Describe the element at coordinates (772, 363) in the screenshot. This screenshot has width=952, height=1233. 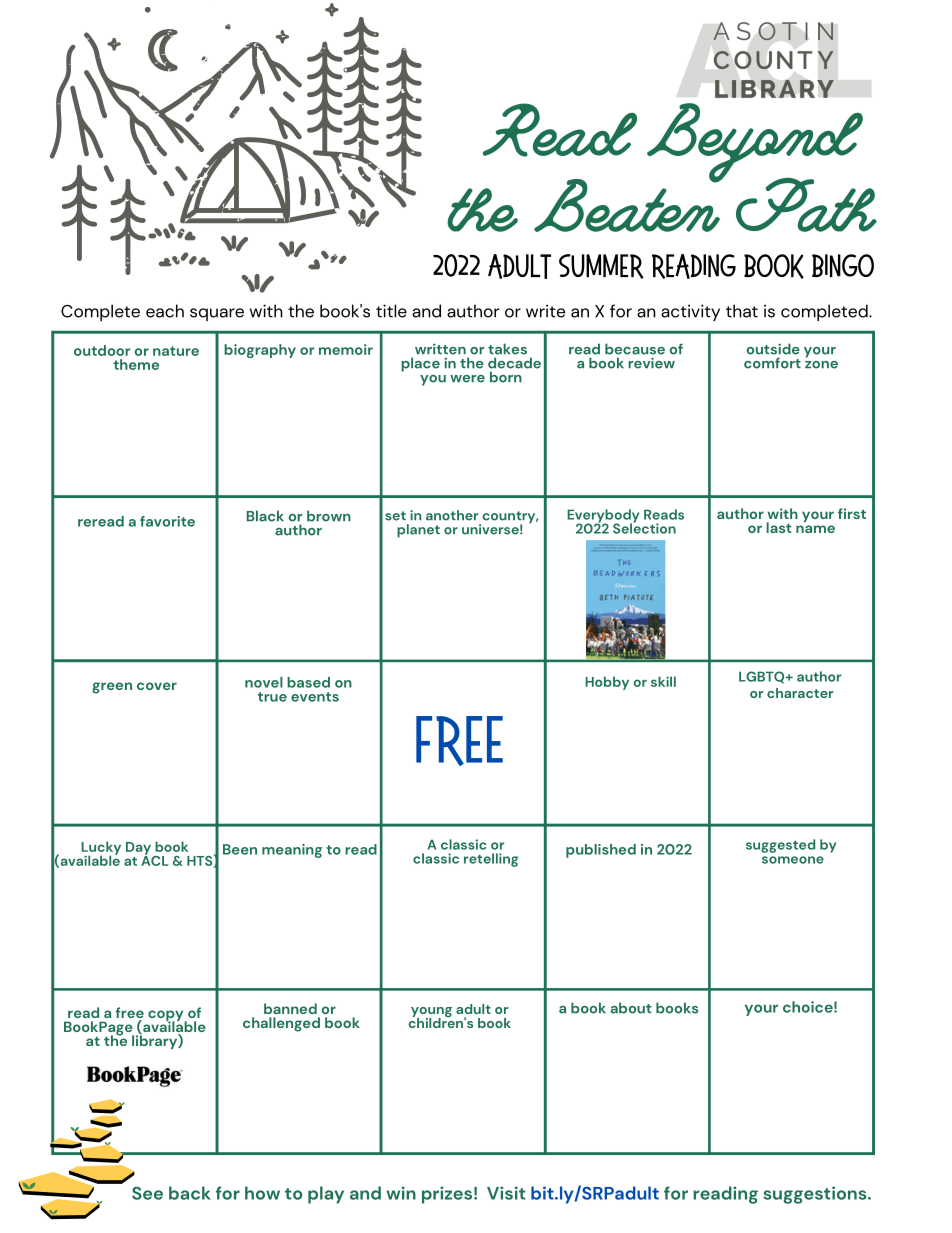
I see `comfort` at that location.
